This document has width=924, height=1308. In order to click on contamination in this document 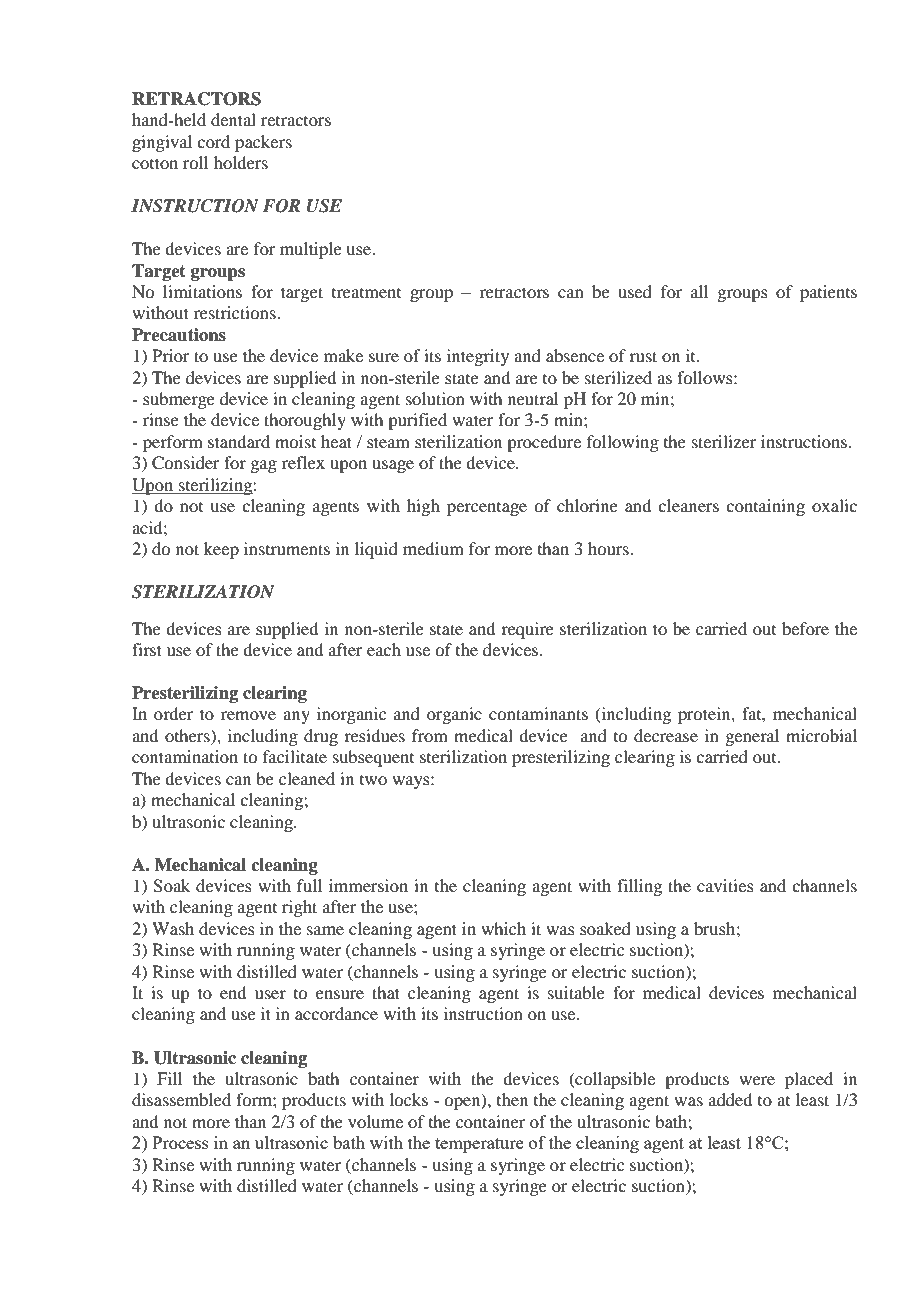, I will do `click(185, 756)`.
